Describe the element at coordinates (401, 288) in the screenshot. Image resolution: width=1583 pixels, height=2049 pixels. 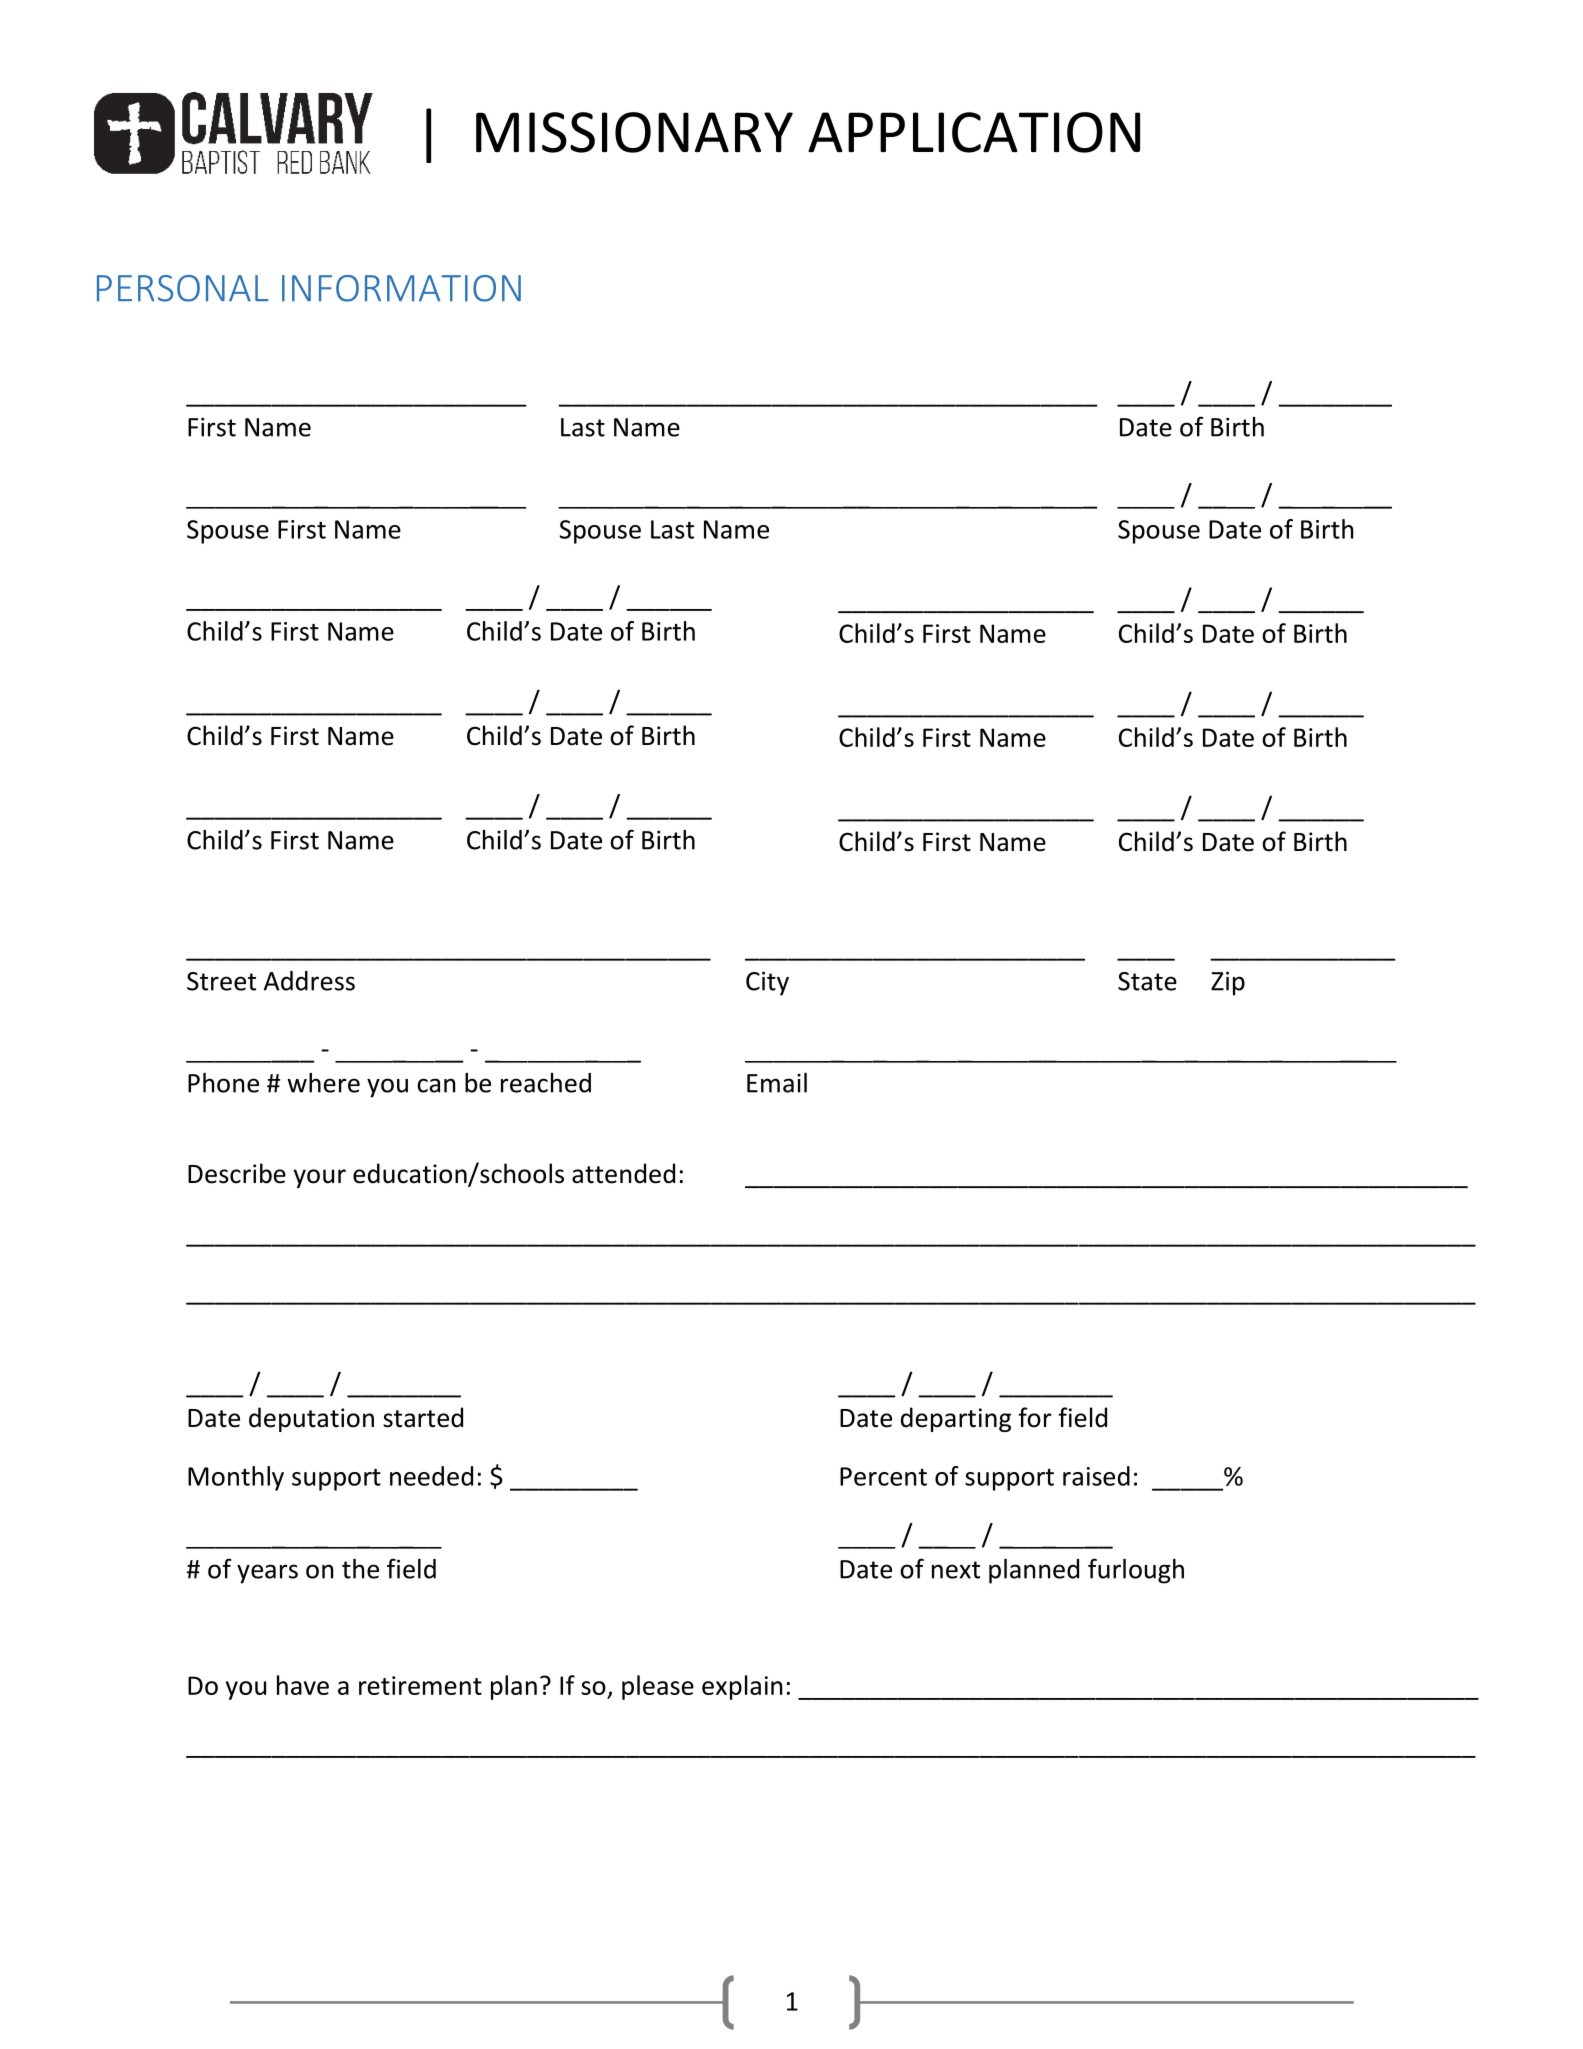
I see `INFORMATION` at that location.
